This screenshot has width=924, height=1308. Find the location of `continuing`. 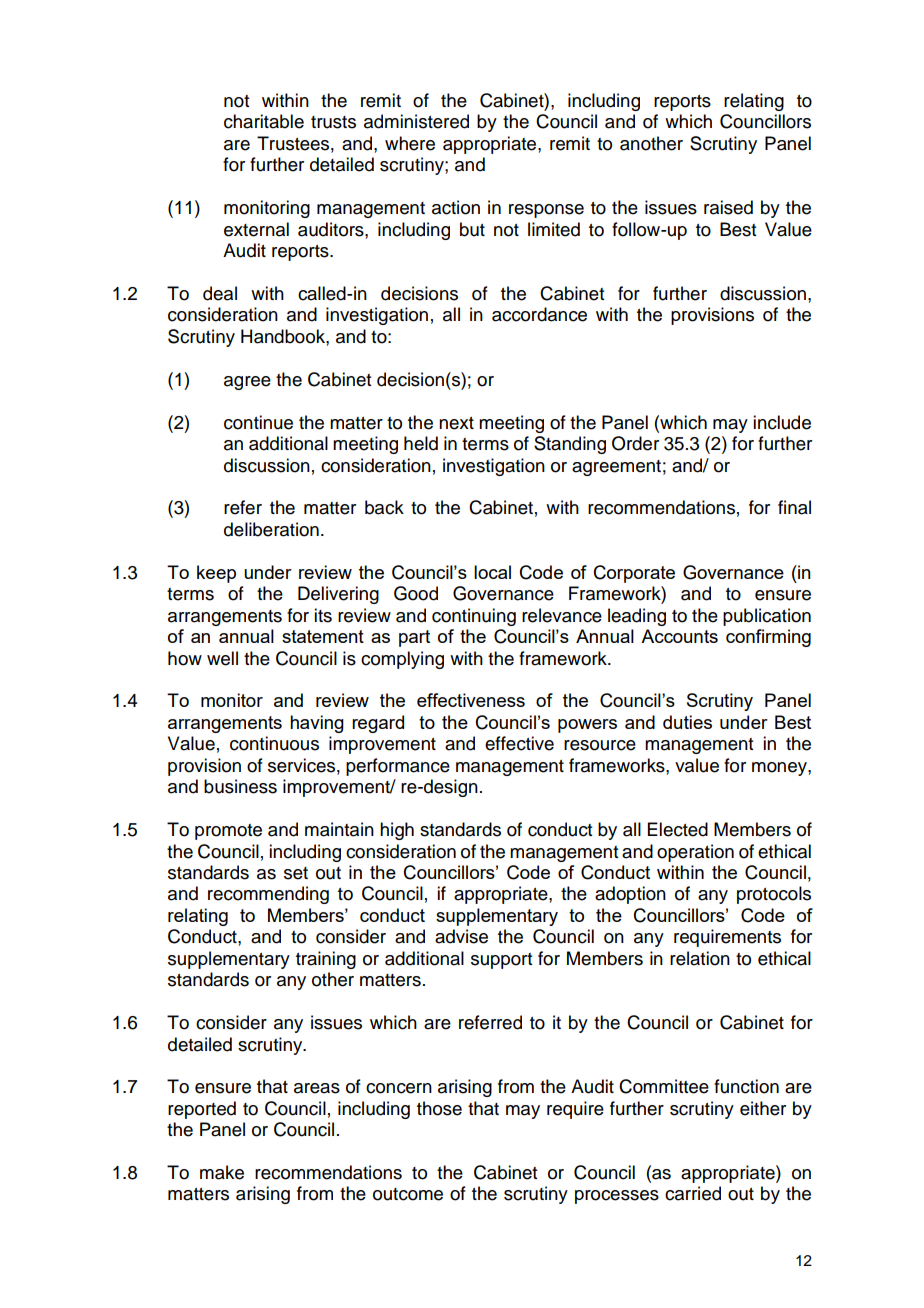

continuing is located at coordinates (474, 617).
